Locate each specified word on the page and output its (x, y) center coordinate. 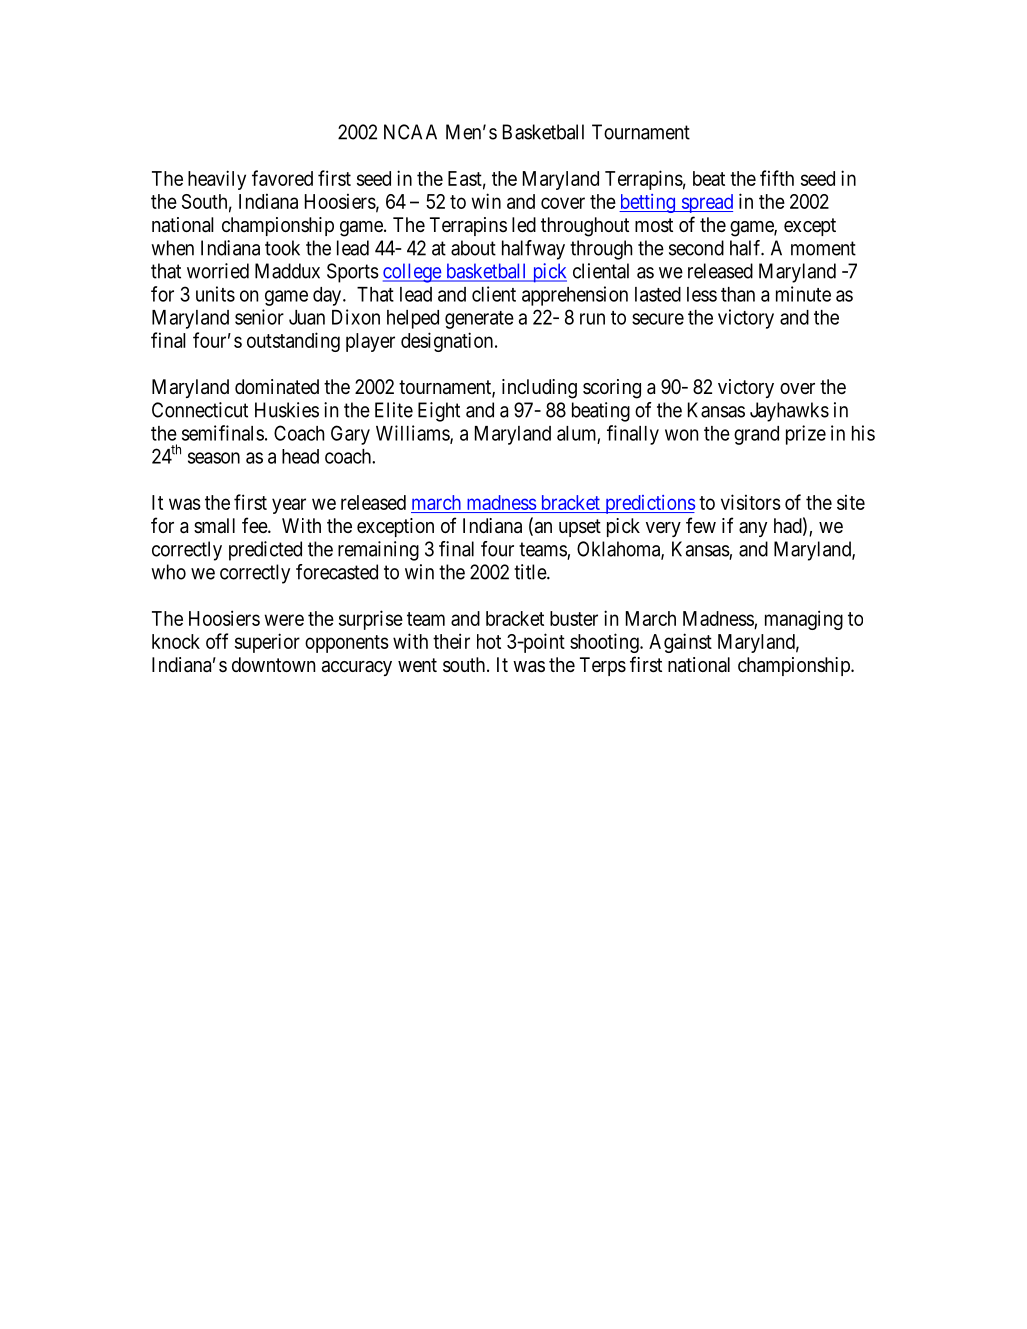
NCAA (410, 132)
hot (489, 641)
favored (282, 178)
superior (267, 643)
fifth (777, 178)
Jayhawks (789, 412)
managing (804, 620)
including (539, 389)
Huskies (287, 410)
